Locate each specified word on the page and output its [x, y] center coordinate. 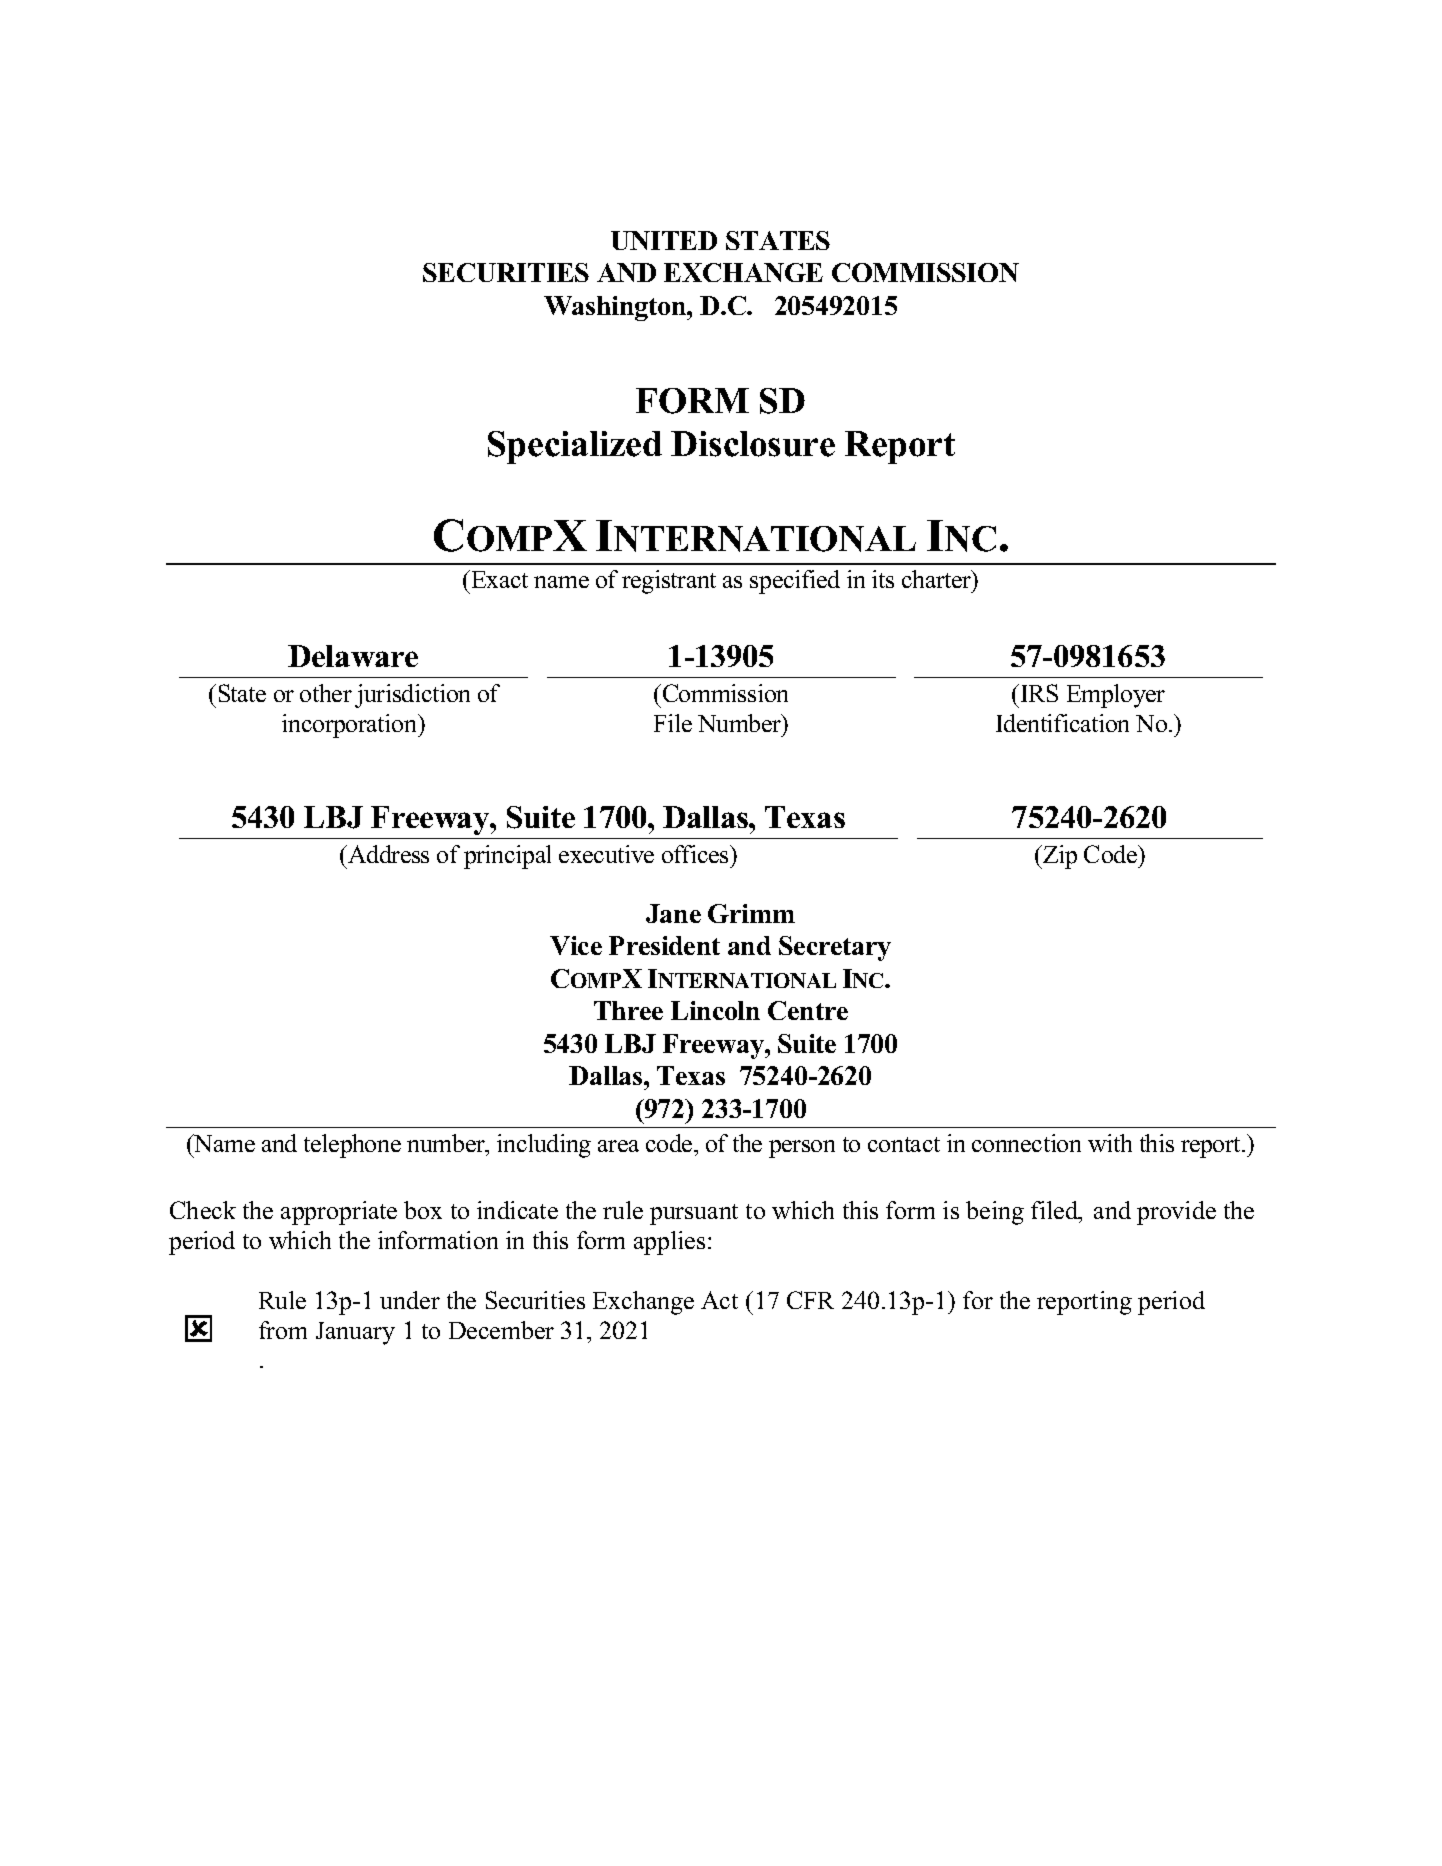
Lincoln [715, 1010]
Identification [1062, 723]
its [883, 579]
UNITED [664, 240]
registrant [669, 582]
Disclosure [753, 444]
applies [669, 1243]
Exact [500, 579]
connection [1026, 1143]
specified [795, 582]
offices [696, 854]
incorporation [351, 726]
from [283, 1330]
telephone [352, 1146]
